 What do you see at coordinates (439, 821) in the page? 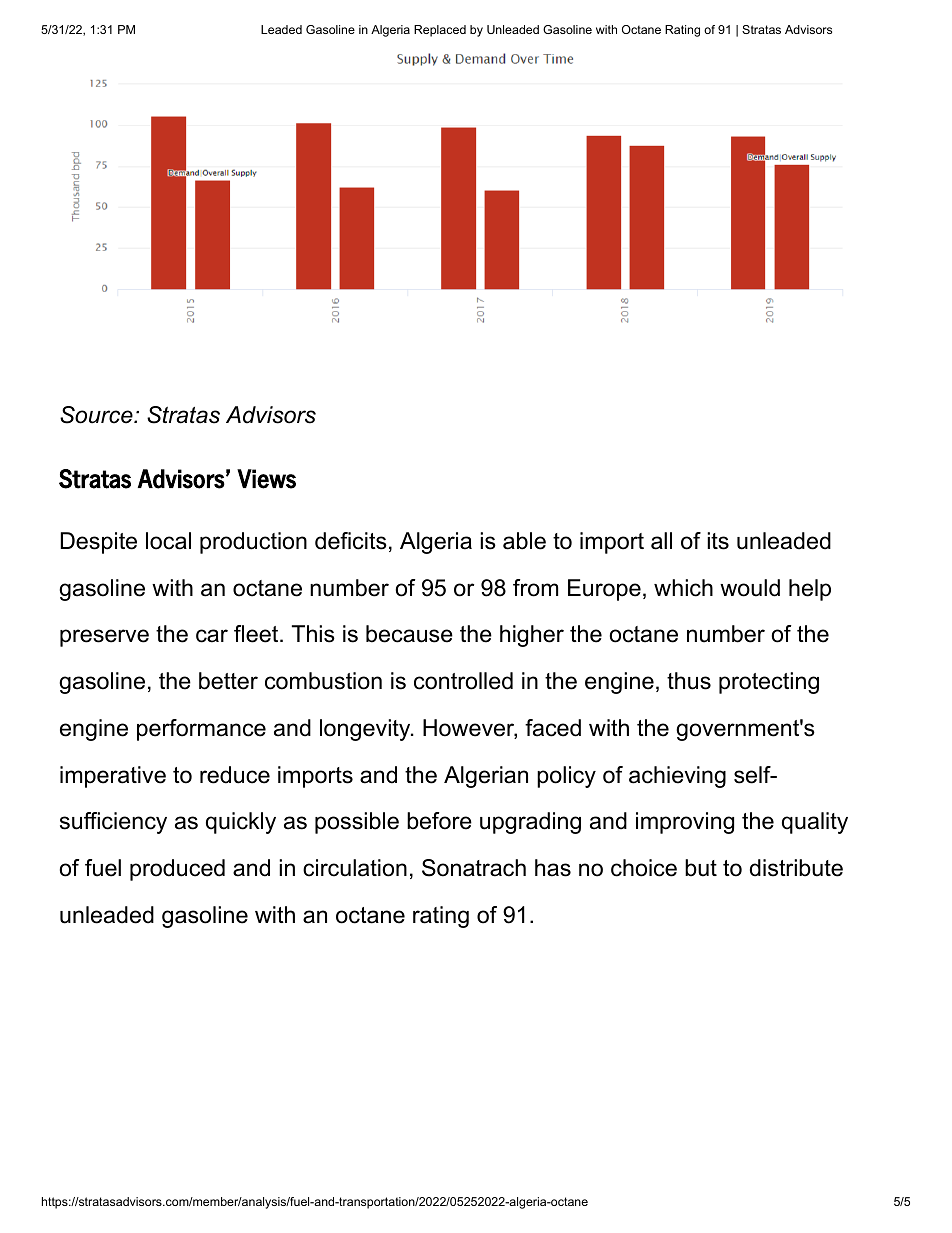
I see `before` at bounding box center [439, 821].
